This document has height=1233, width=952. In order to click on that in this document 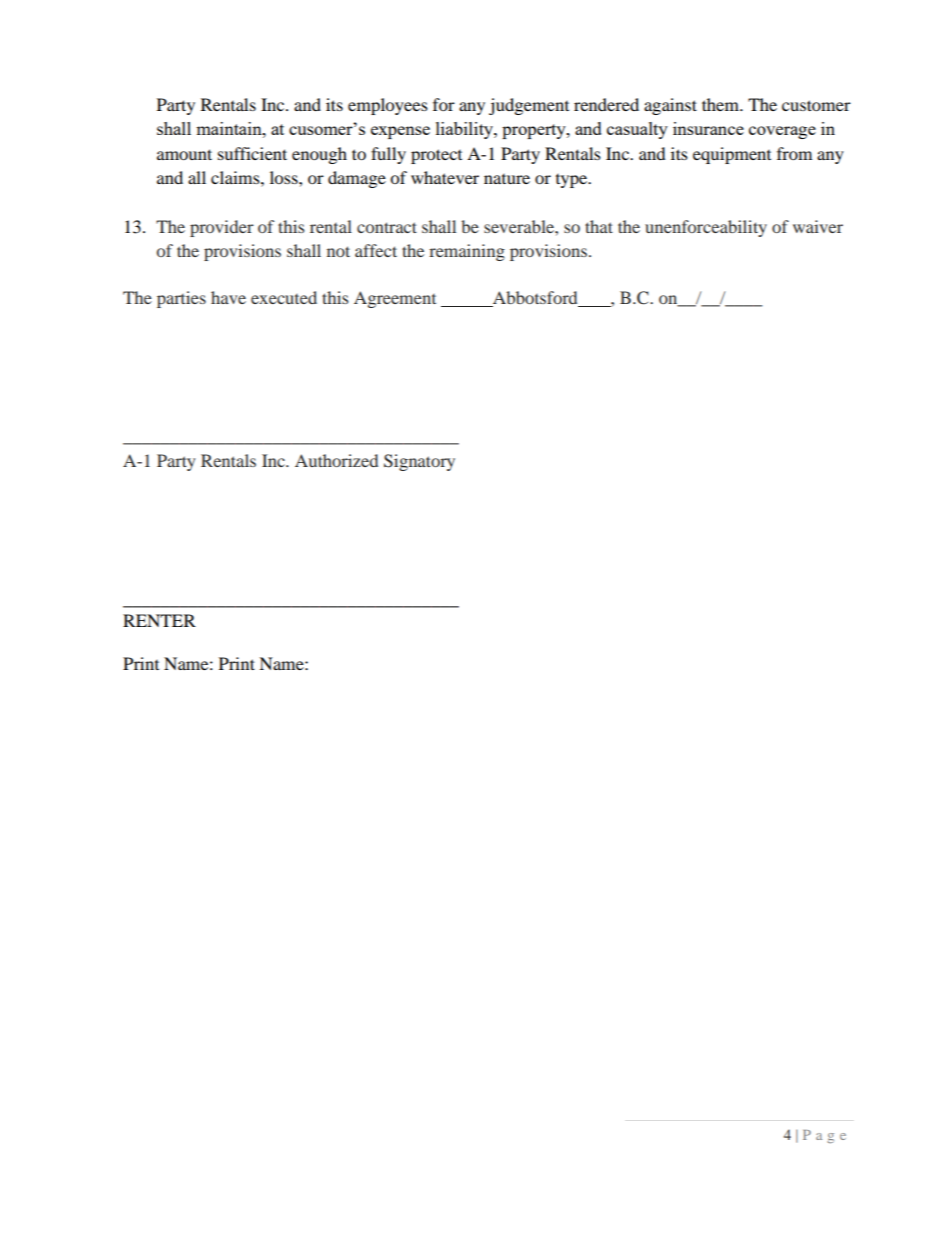, I will do `click(599, 226)`.
